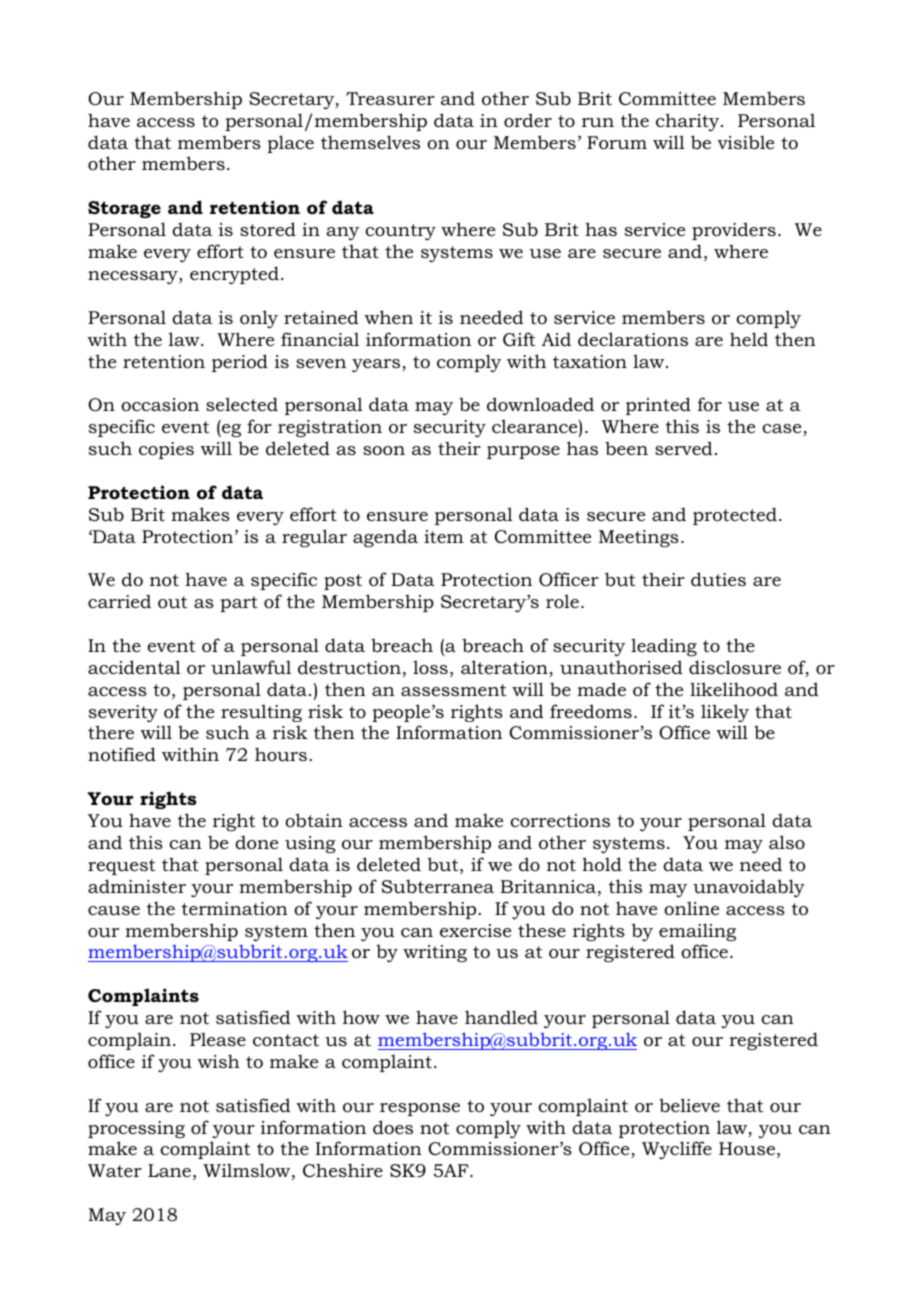  Describe the element at coordinates (169, 1170) in the screenshot. I see `Lane` at that location.
